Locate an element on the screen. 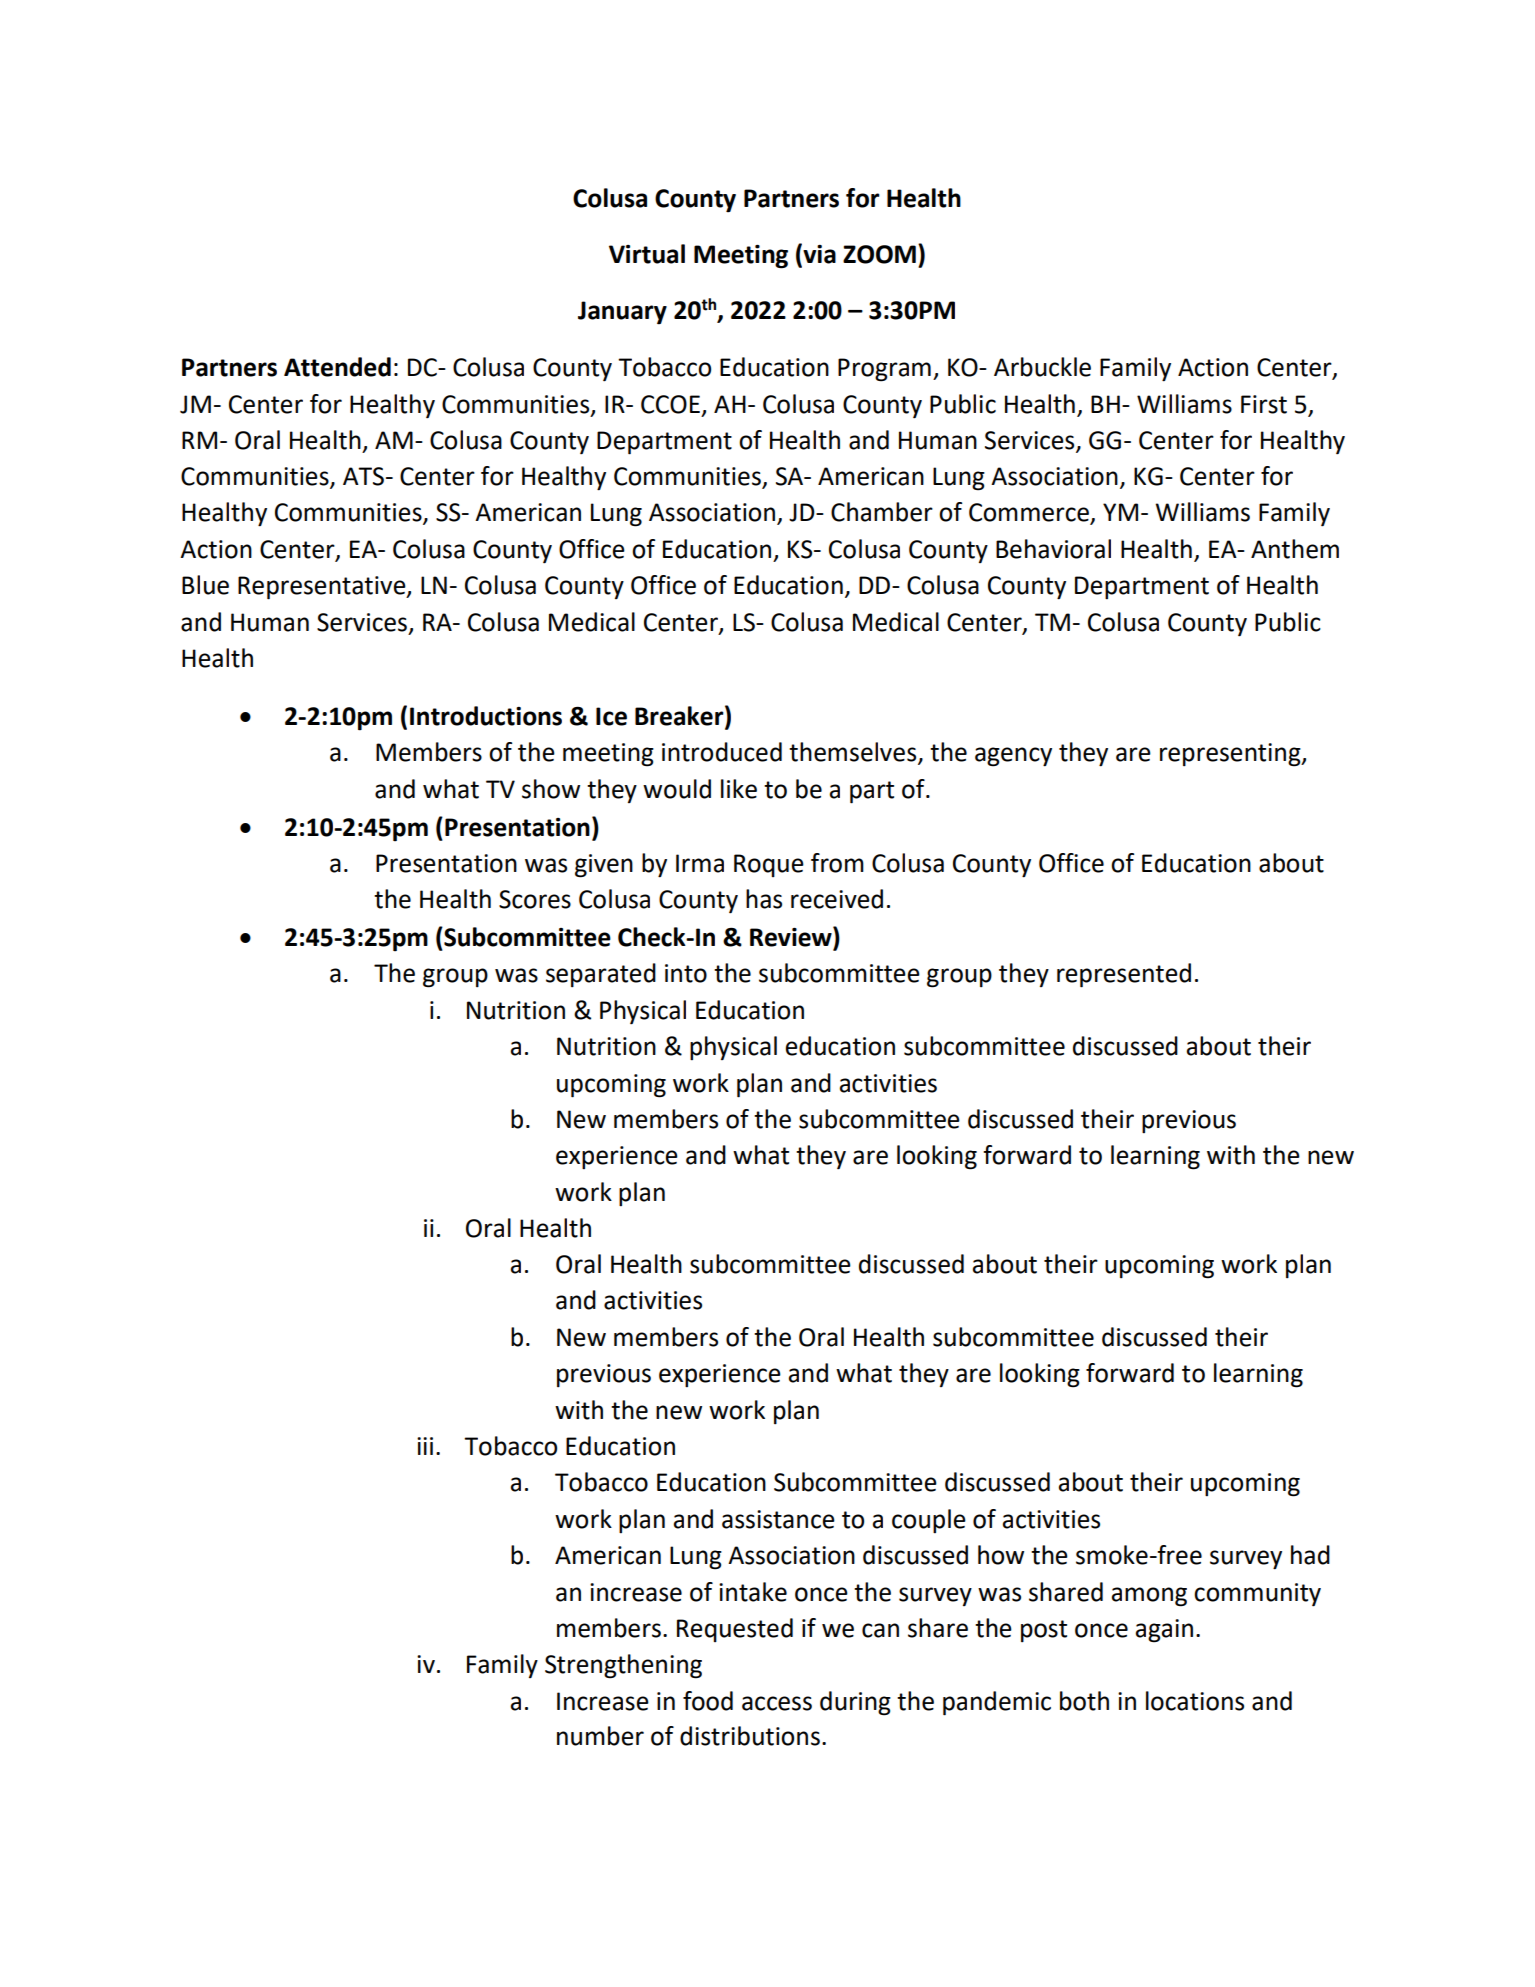 The height and width of the screenshot is (1987, 1535). introduced is located at coordinates (722, 752).
